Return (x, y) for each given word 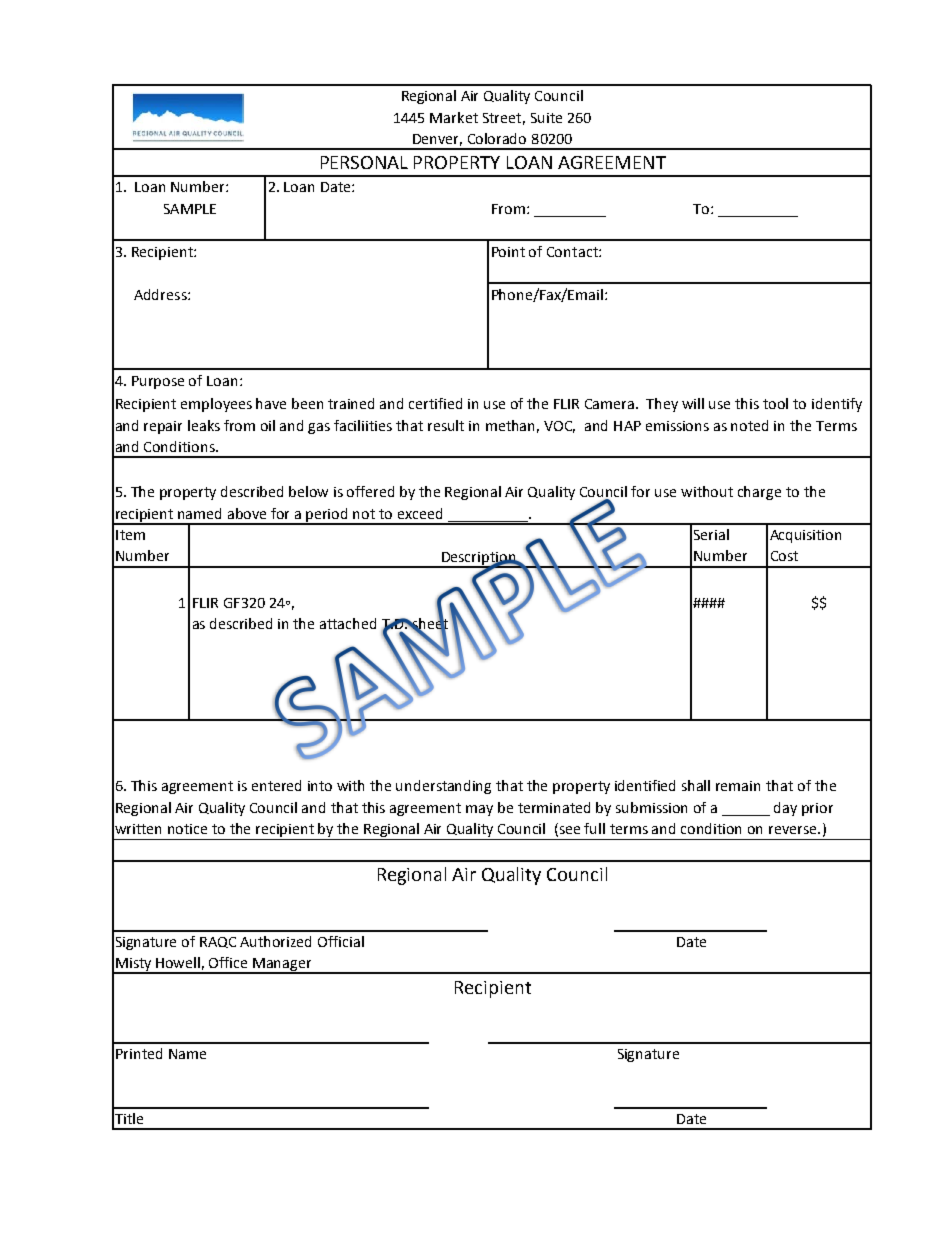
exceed (420, 513)
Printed (139, 1053)
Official (341, 941)
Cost (784, 556)
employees (216, 405)
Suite (546, 118)
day (785, 809)
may (479, 810)
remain (738, 786)
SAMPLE (190, 209)
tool (775, 403)
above (247, 513)
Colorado (497, 138)
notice (187, 829)
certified (435, 403)
